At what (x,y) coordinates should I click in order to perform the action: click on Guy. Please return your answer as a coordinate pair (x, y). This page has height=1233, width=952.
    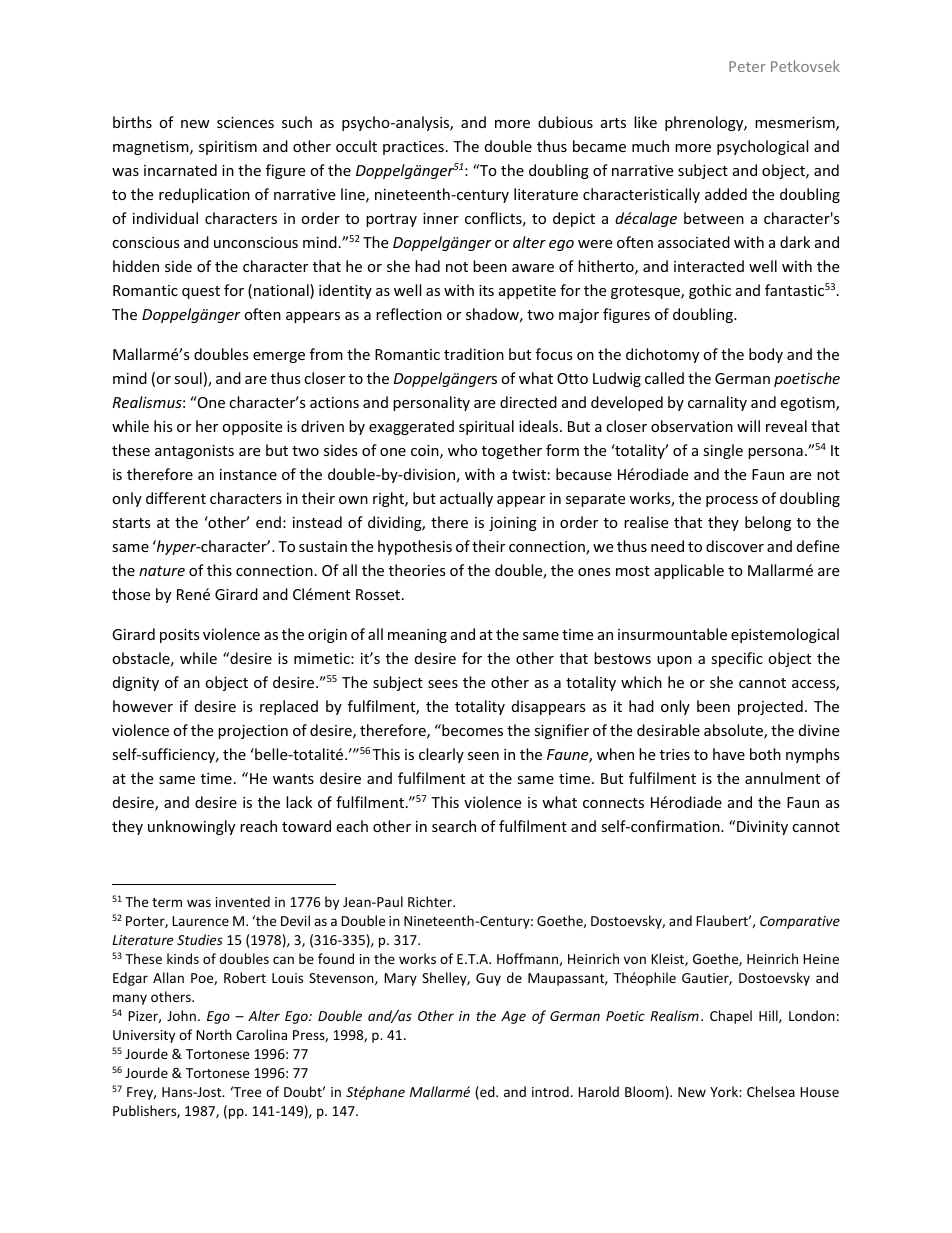
    Looking at the image, I should click on (488, 979).
